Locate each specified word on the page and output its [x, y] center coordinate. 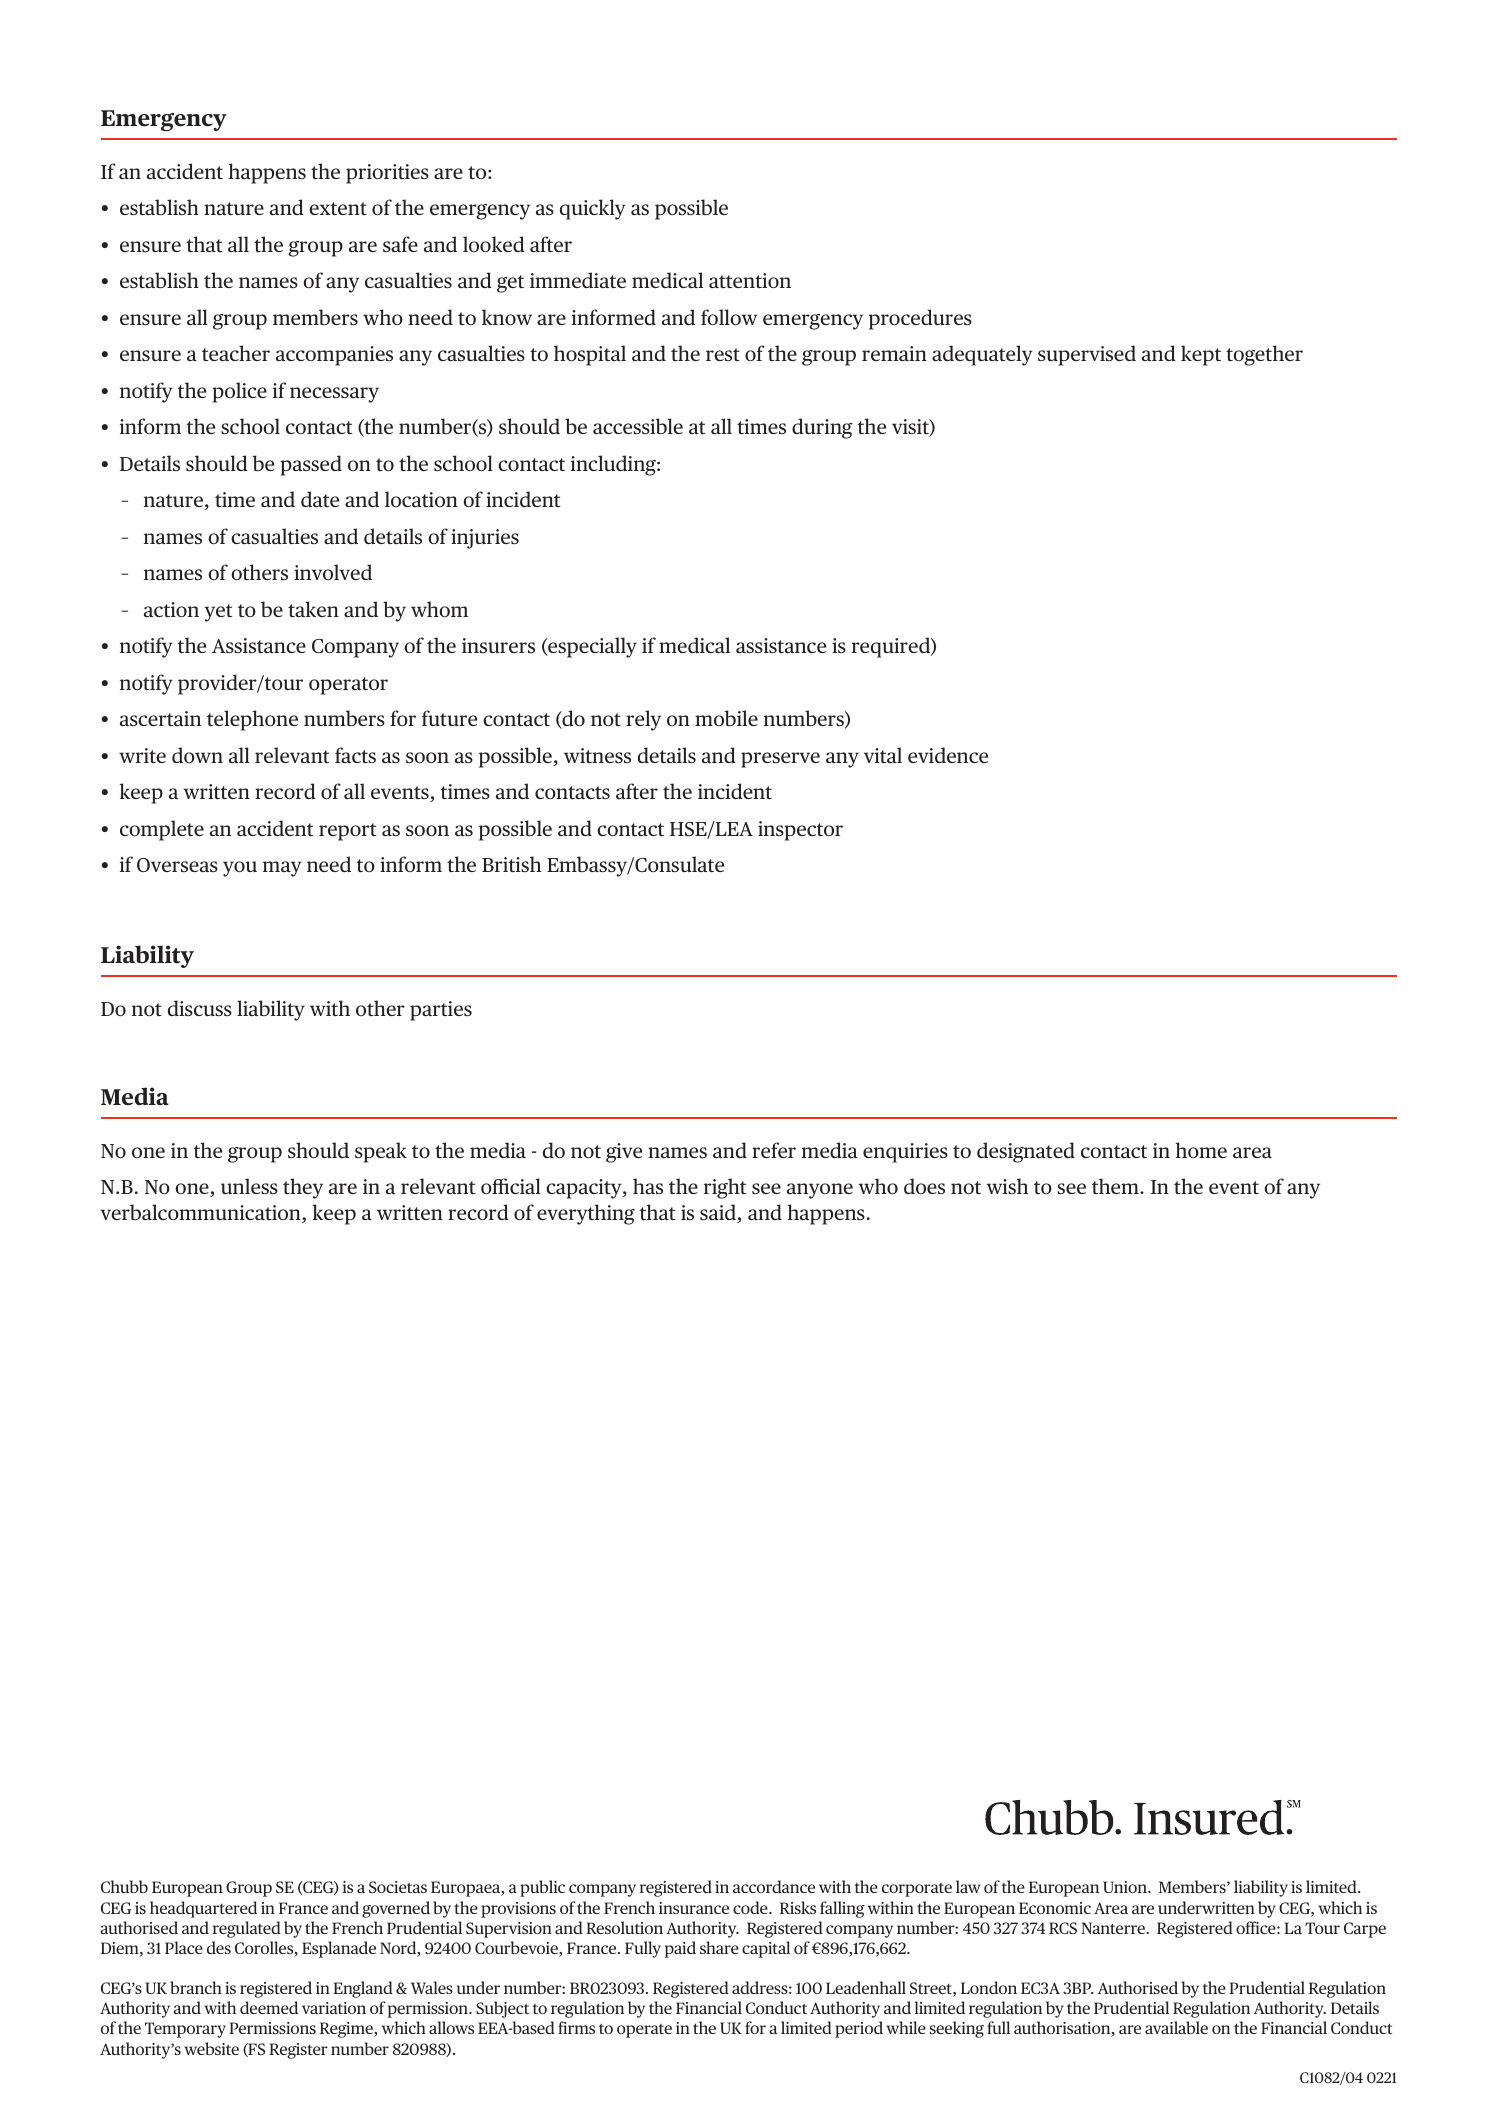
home [1201, 1150]
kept [1201, 355]
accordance [774, 1886]
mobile [726, 718]
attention [750, 281]
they [303, 1188]
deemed [269, 2007]
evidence [948, 755]
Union [1126, 1887]
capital [766, 1949]
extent [338, 208]
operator [348, 686]
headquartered [203, 1909]
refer [774, 1150]
